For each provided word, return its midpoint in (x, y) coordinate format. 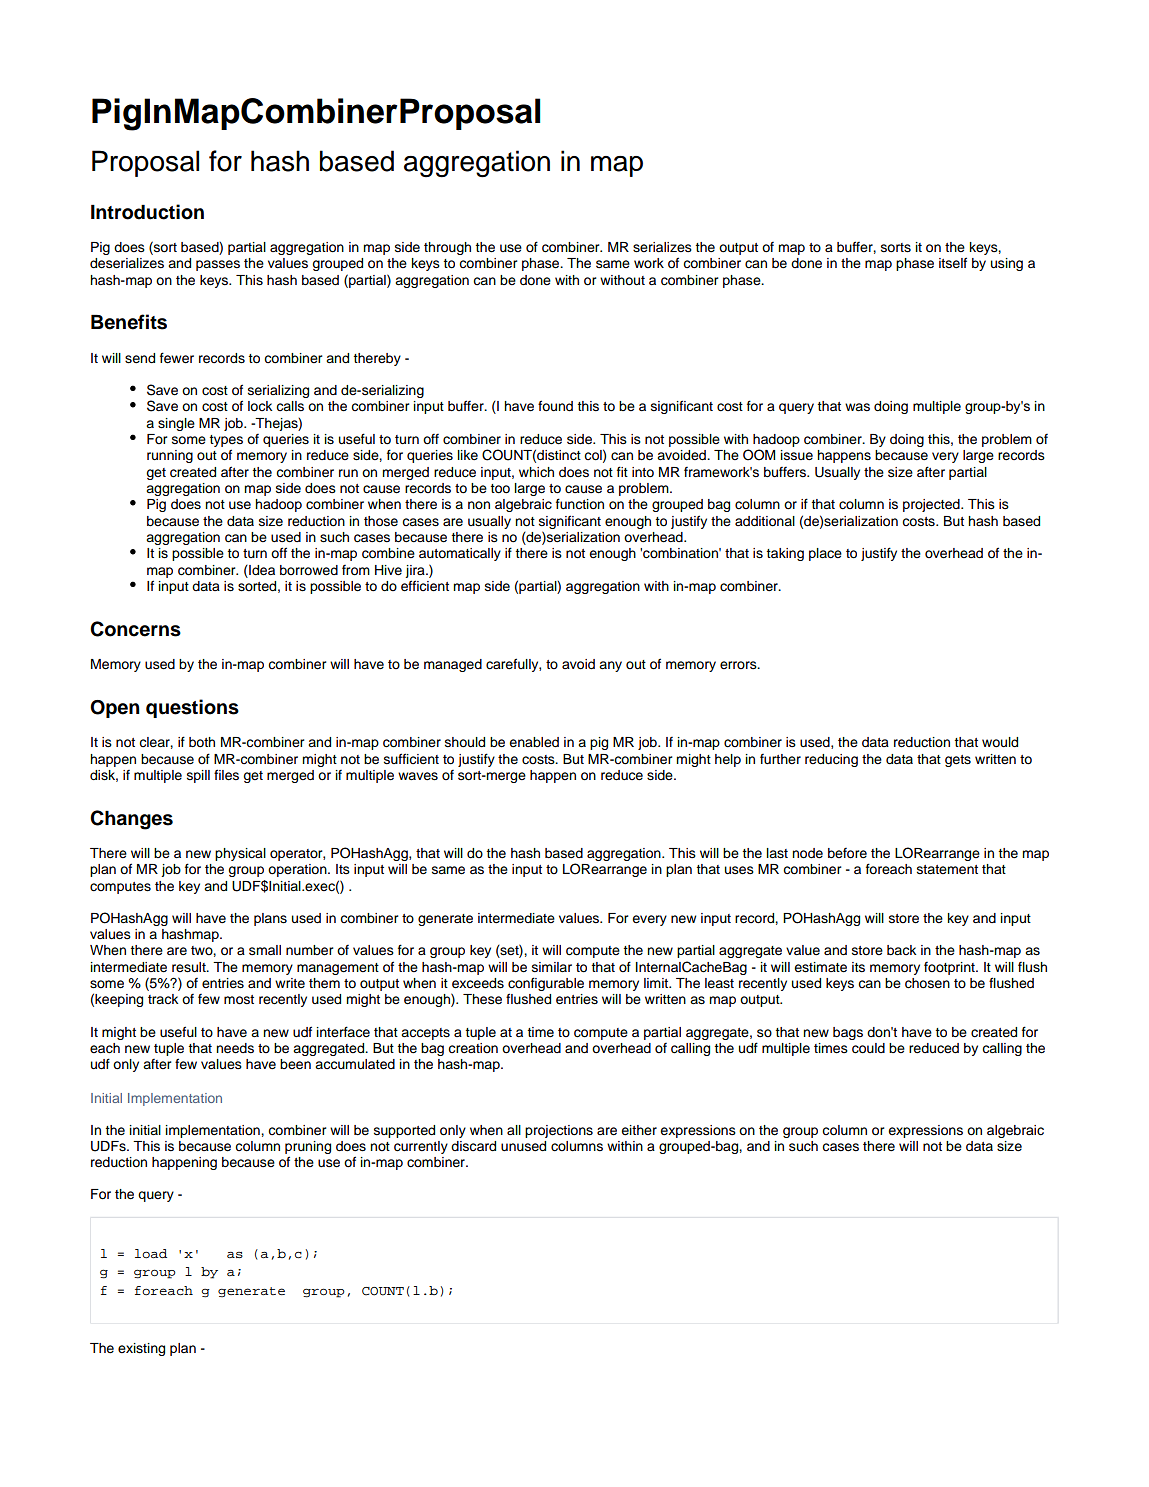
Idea (261, 570)
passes (218, 265)
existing (141, 1349)
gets (958, 761)
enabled (534, 742)
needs (235, 1048)
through (447, 248)
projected (932, 505)
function (580, 504)
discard (473, 1146)
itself (953, 262)
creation (473, 1048)
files (226, 775)
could (868, 1048)
